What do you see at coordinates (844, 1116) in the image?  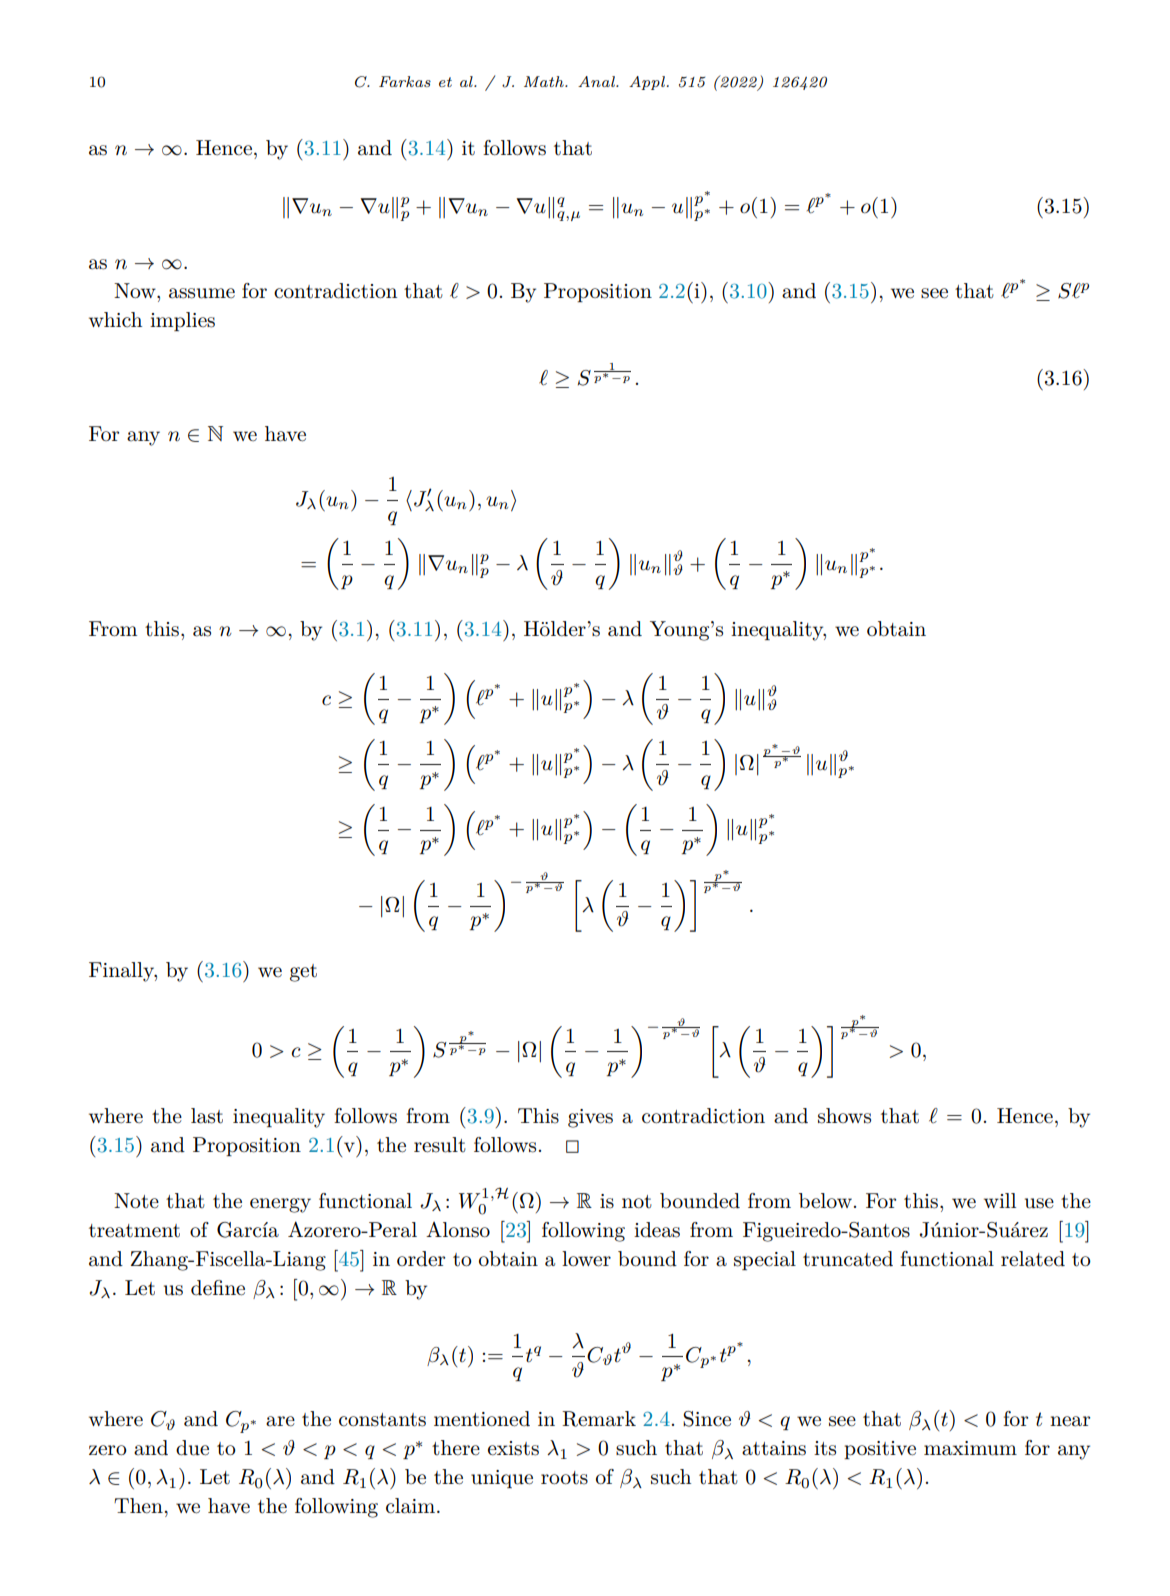 I see `shows` at bounding box center [844, 1116].
